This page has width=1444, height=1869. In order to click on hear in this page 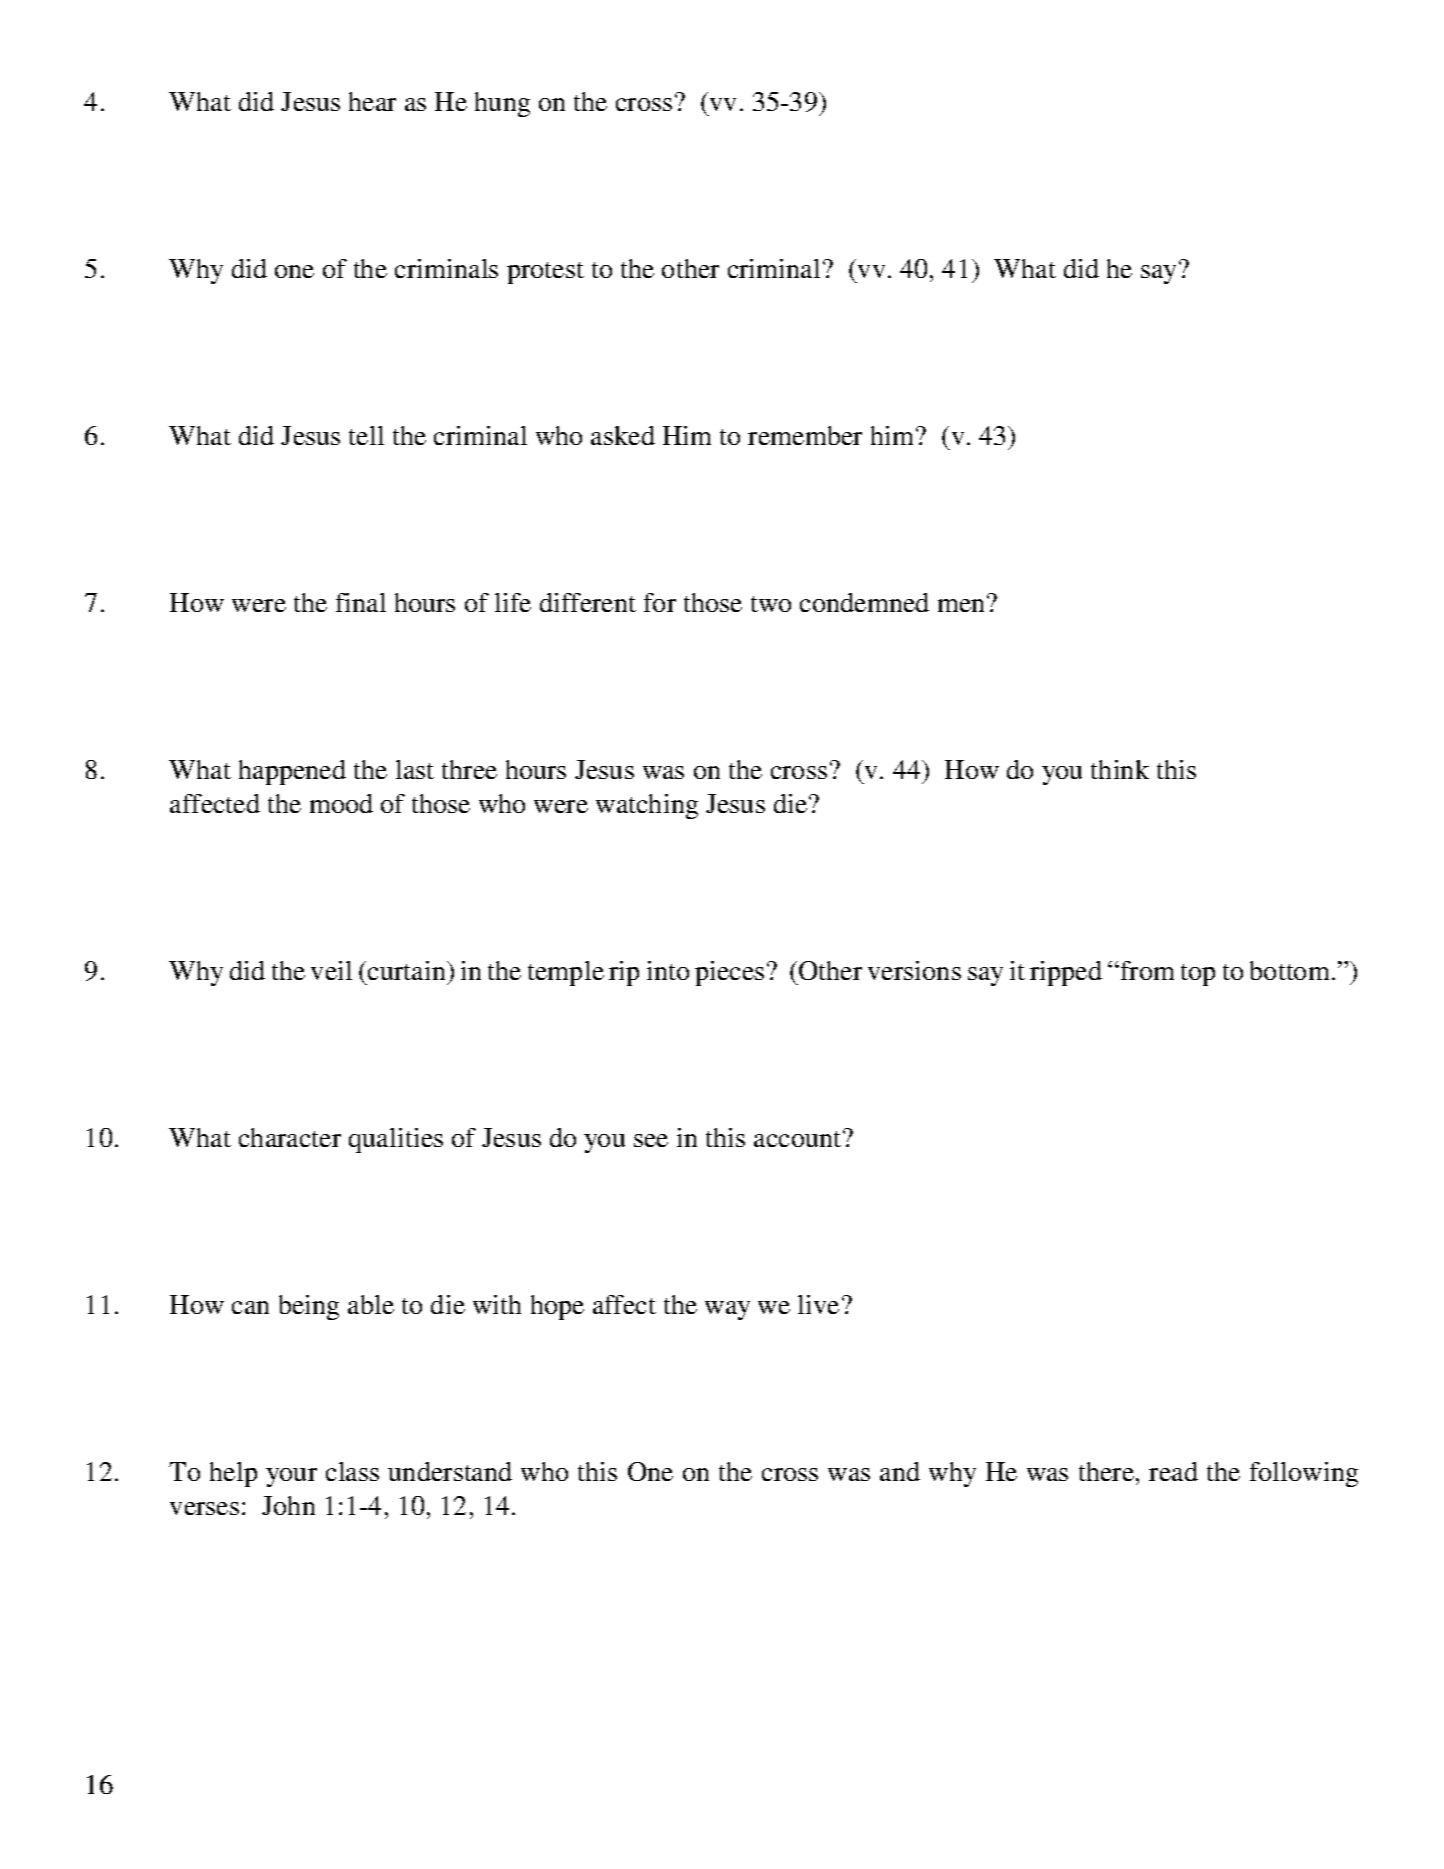, I will do `click(372, 101)`.
